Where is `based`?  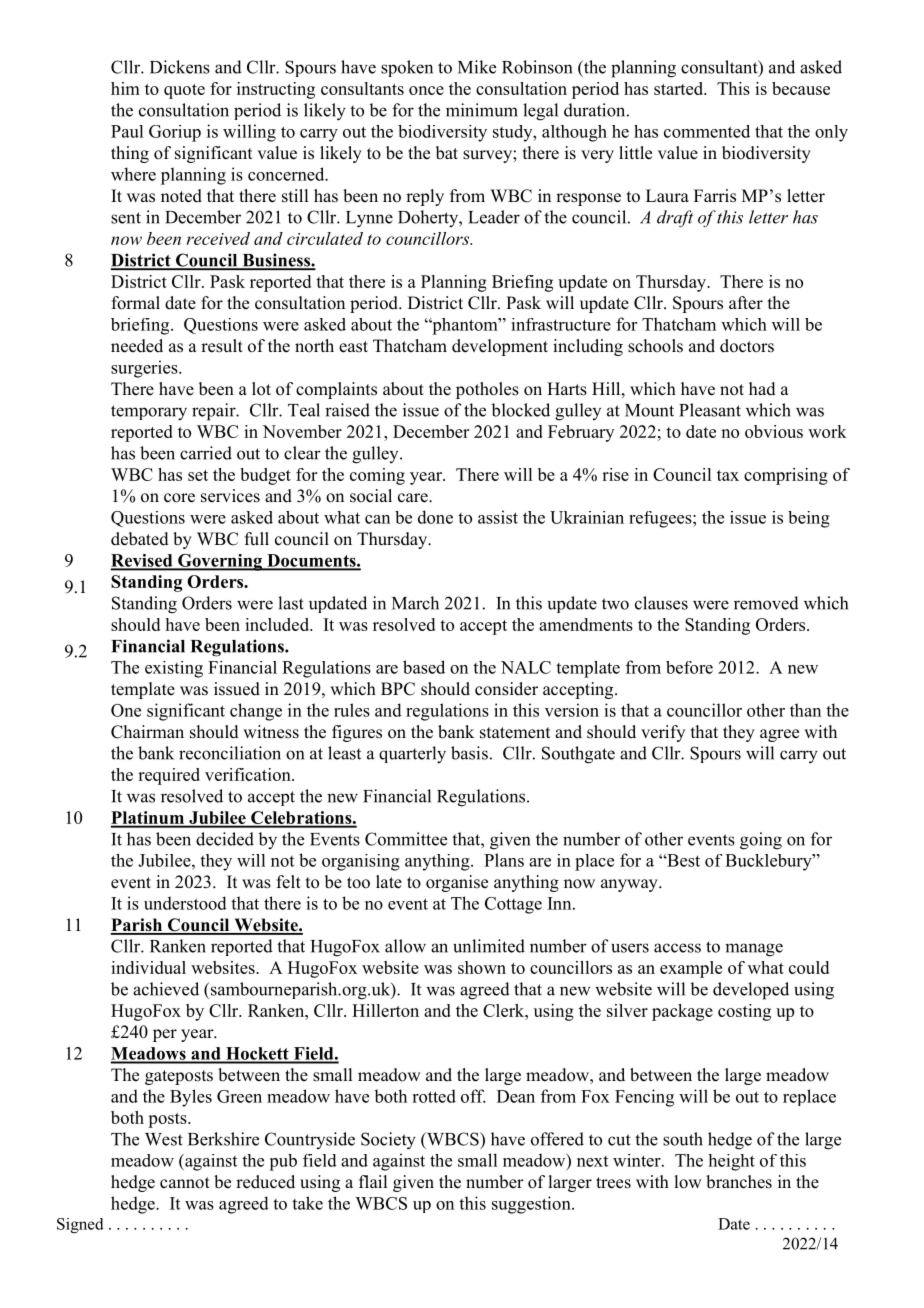 based is located at coordinates (424, 667).
